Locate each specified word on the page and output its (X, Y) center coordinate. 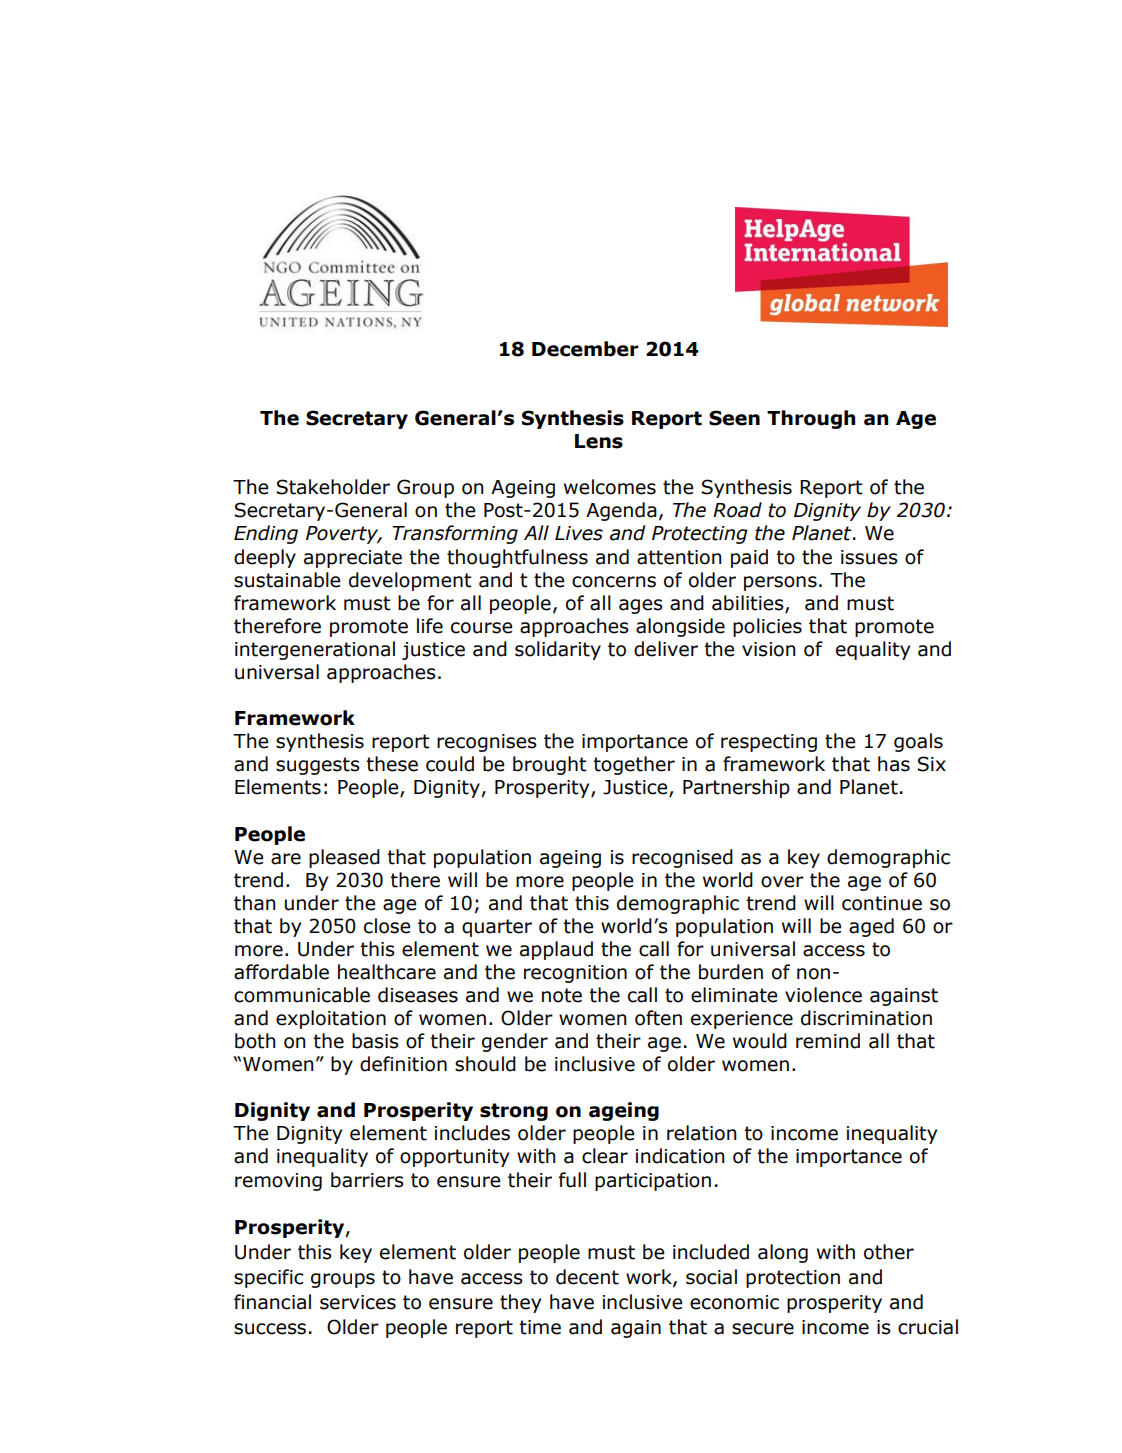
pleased (344, 858)
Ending (266, 534)
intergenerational (315, 650)
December (585, 349)
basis (375, 1041)
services (358, 1302)
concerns (614, 582)
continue (882, 903)
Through (811, 419)
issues (869, 557)
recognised (682, 858)
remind (828, 1041)
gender (515, 1042)
